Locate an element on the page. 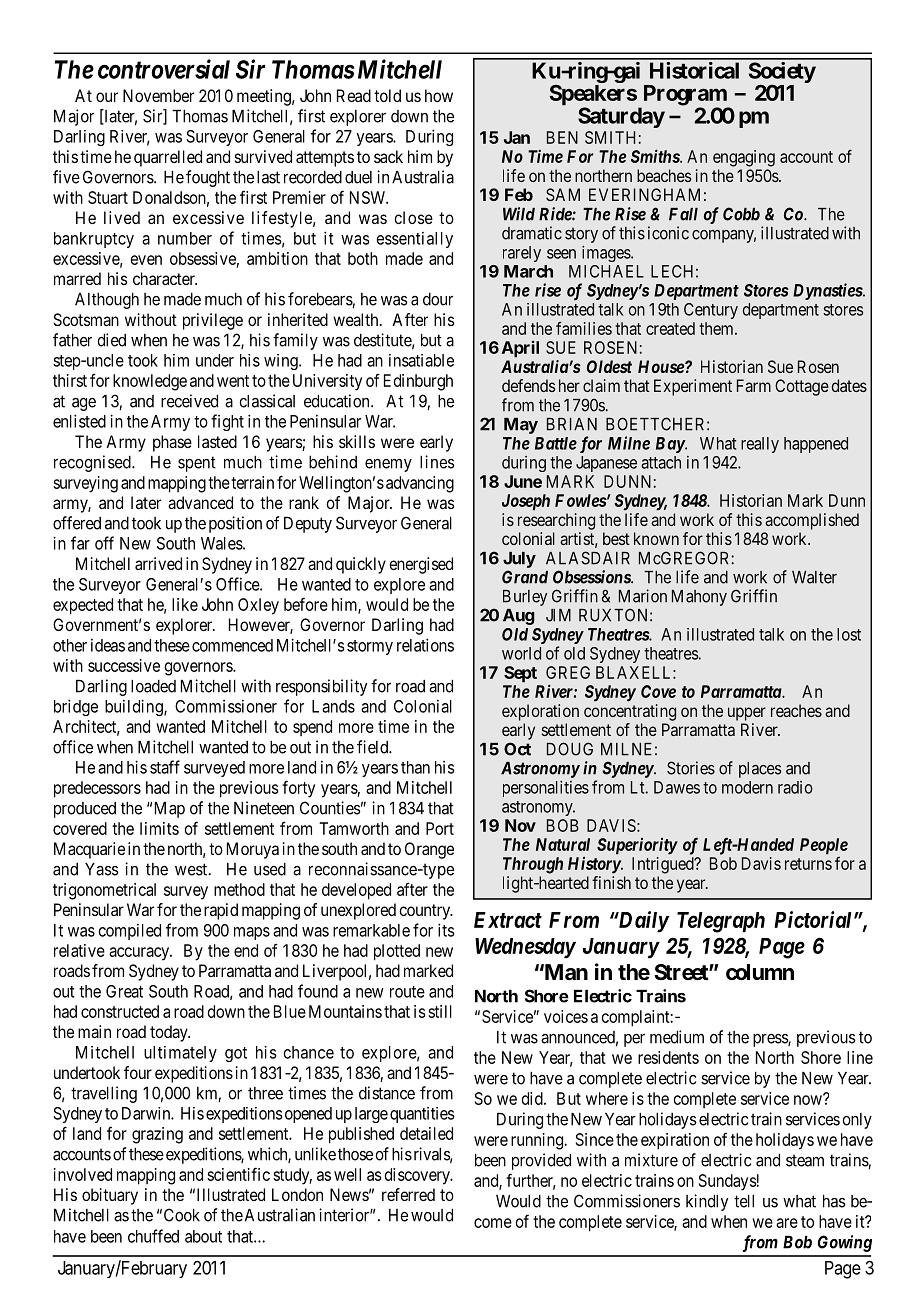 The width and height of the image is (924, 1308). Edinburgh is located at coordinates (418, 382).
